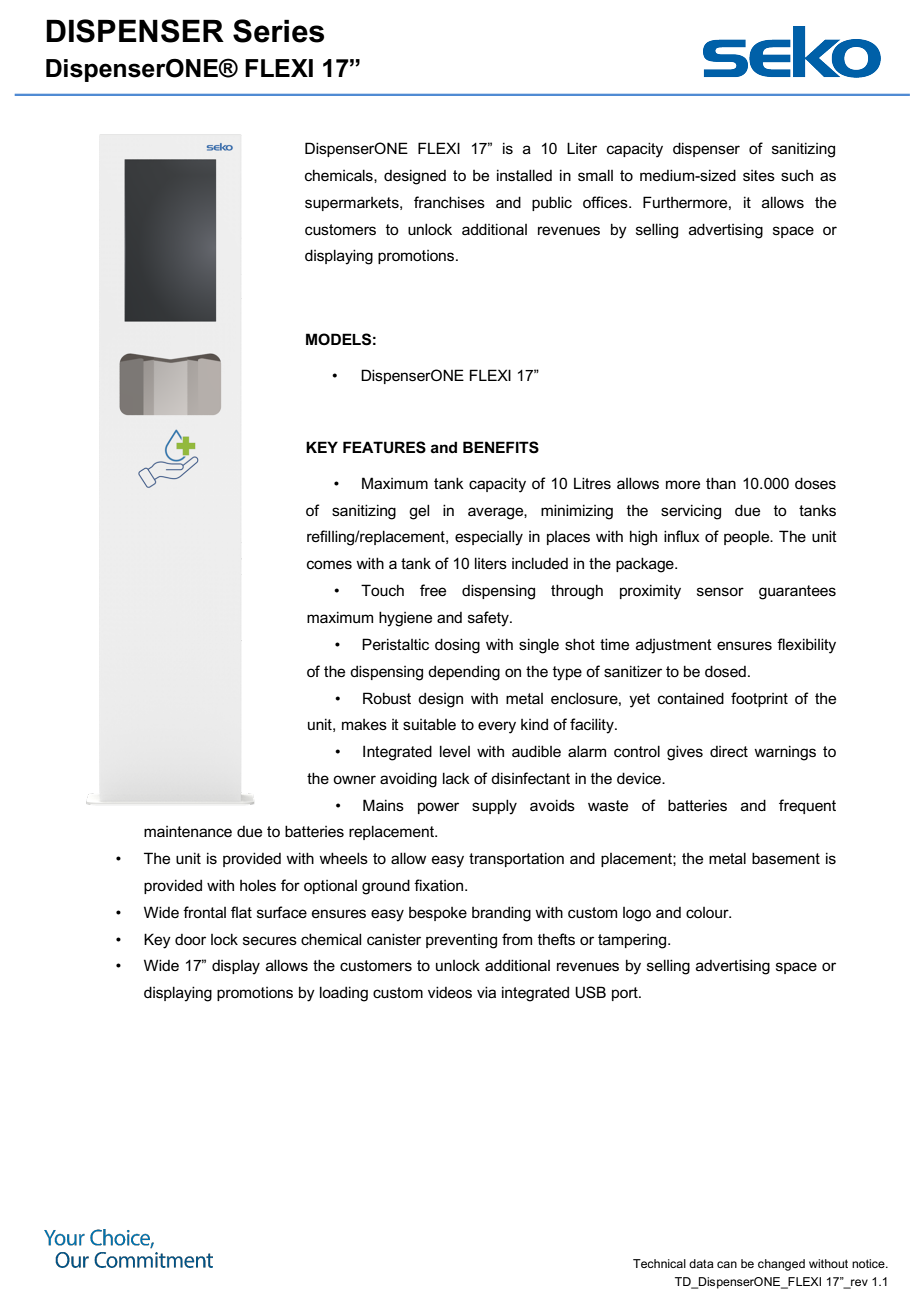 The width and height of the page is (924, 1308). What do you see at coordinates (384, 447) in the page?
I see `FEATURES` at bounding box center [384, 447].
